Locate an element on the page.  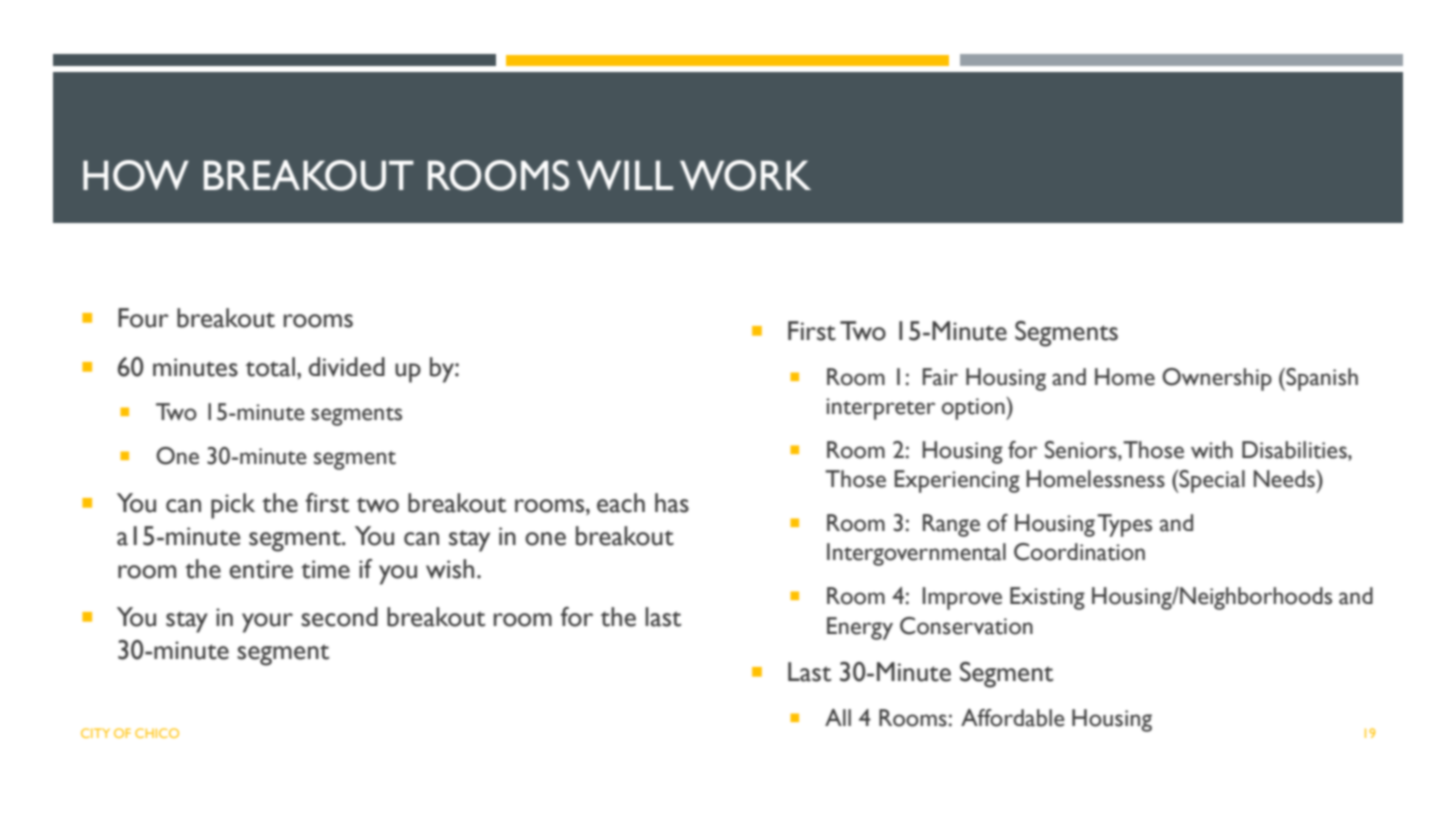
Fair is located at coordinates (940, 377).
